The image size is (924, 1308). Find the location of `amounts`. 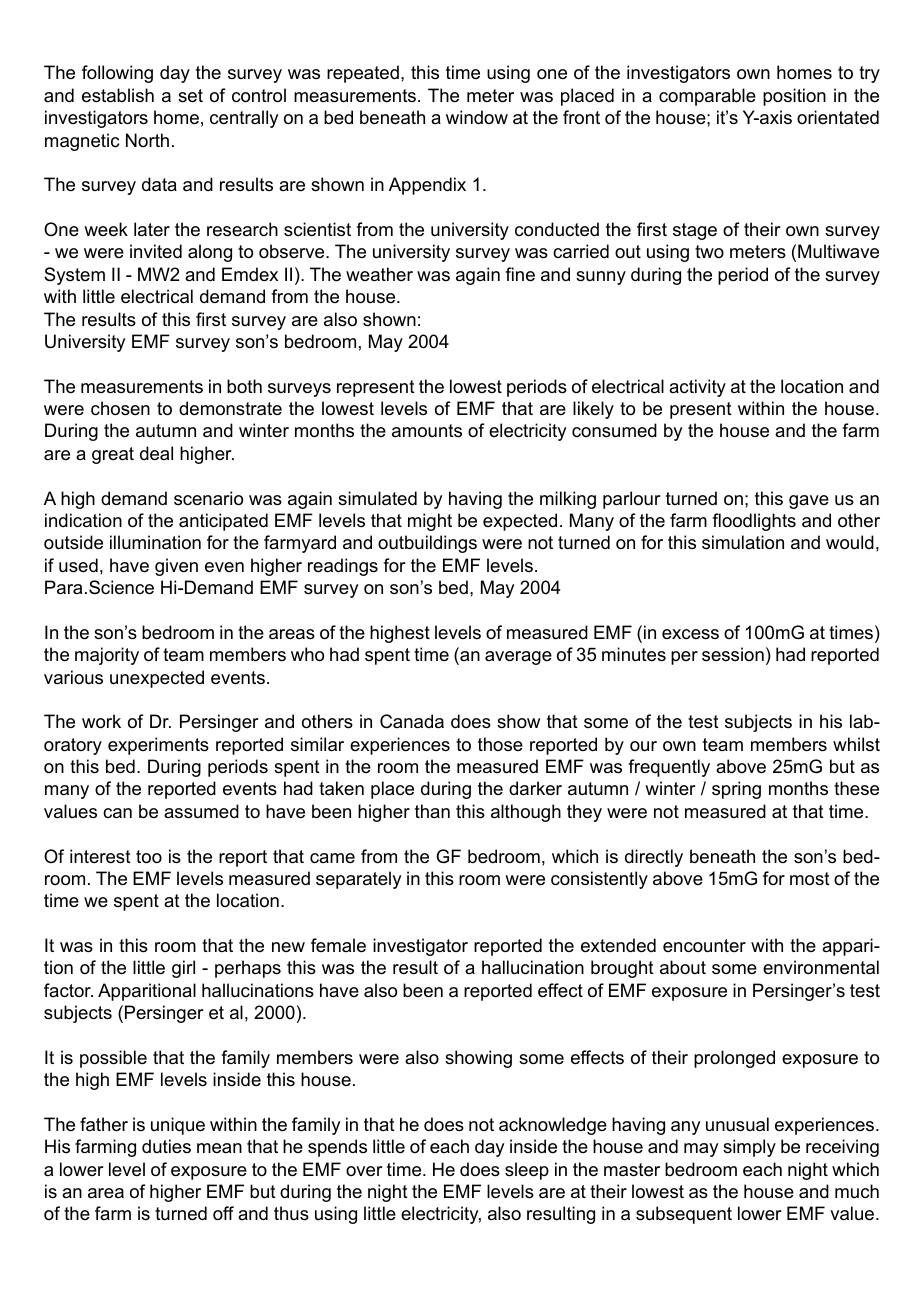

amounts is located at coordinates (427, 430).
